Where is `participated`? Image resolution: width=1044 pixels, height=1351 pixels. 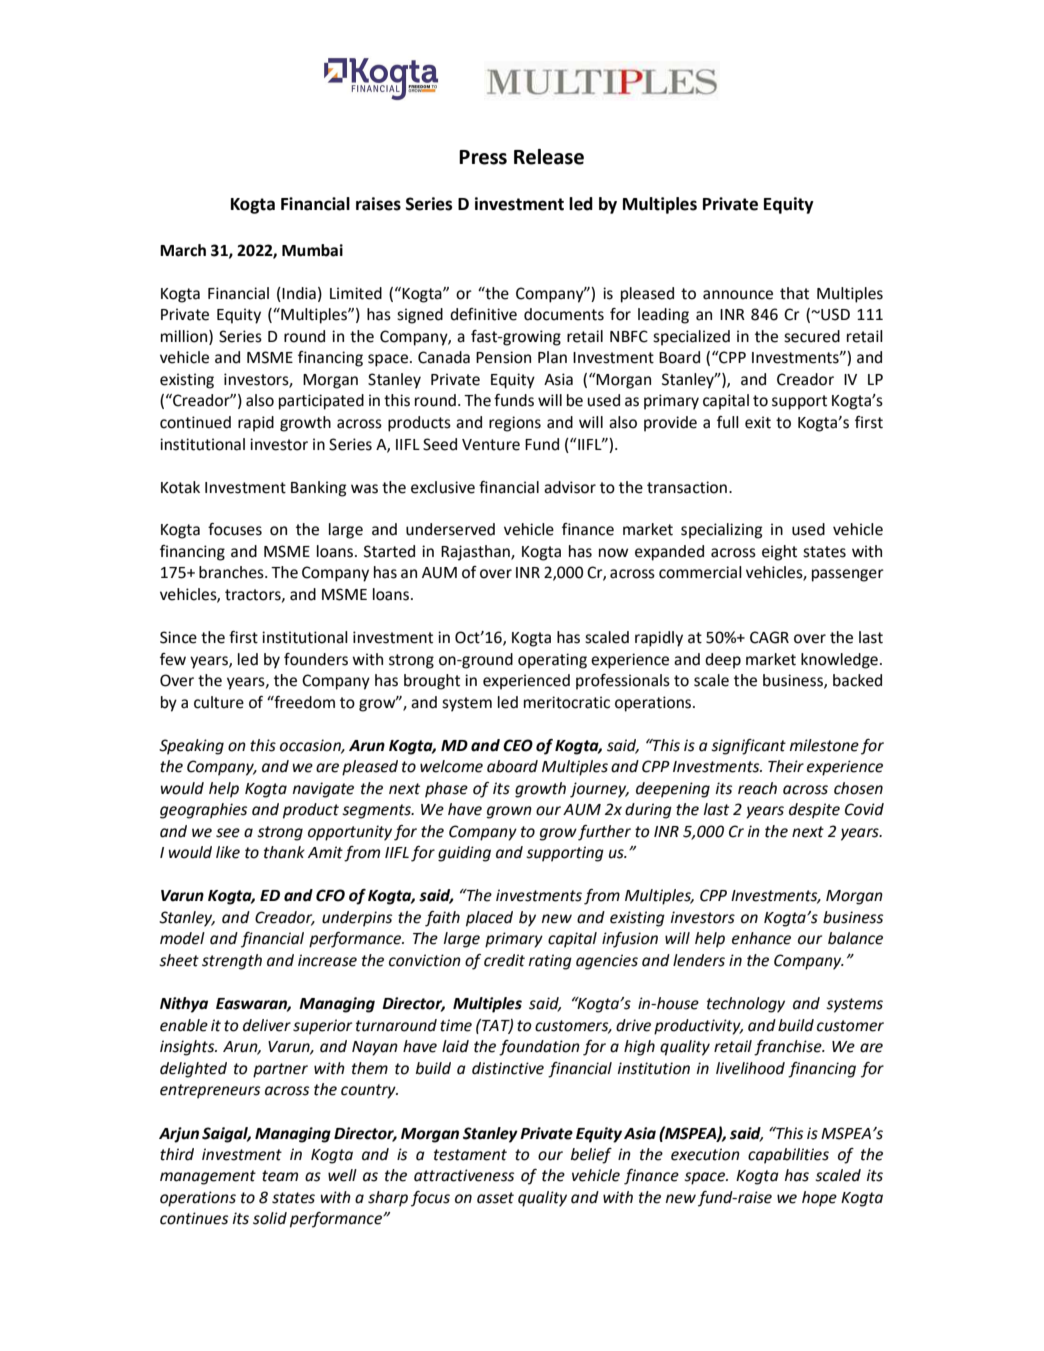
participated is located at coordinates (321, 402).
